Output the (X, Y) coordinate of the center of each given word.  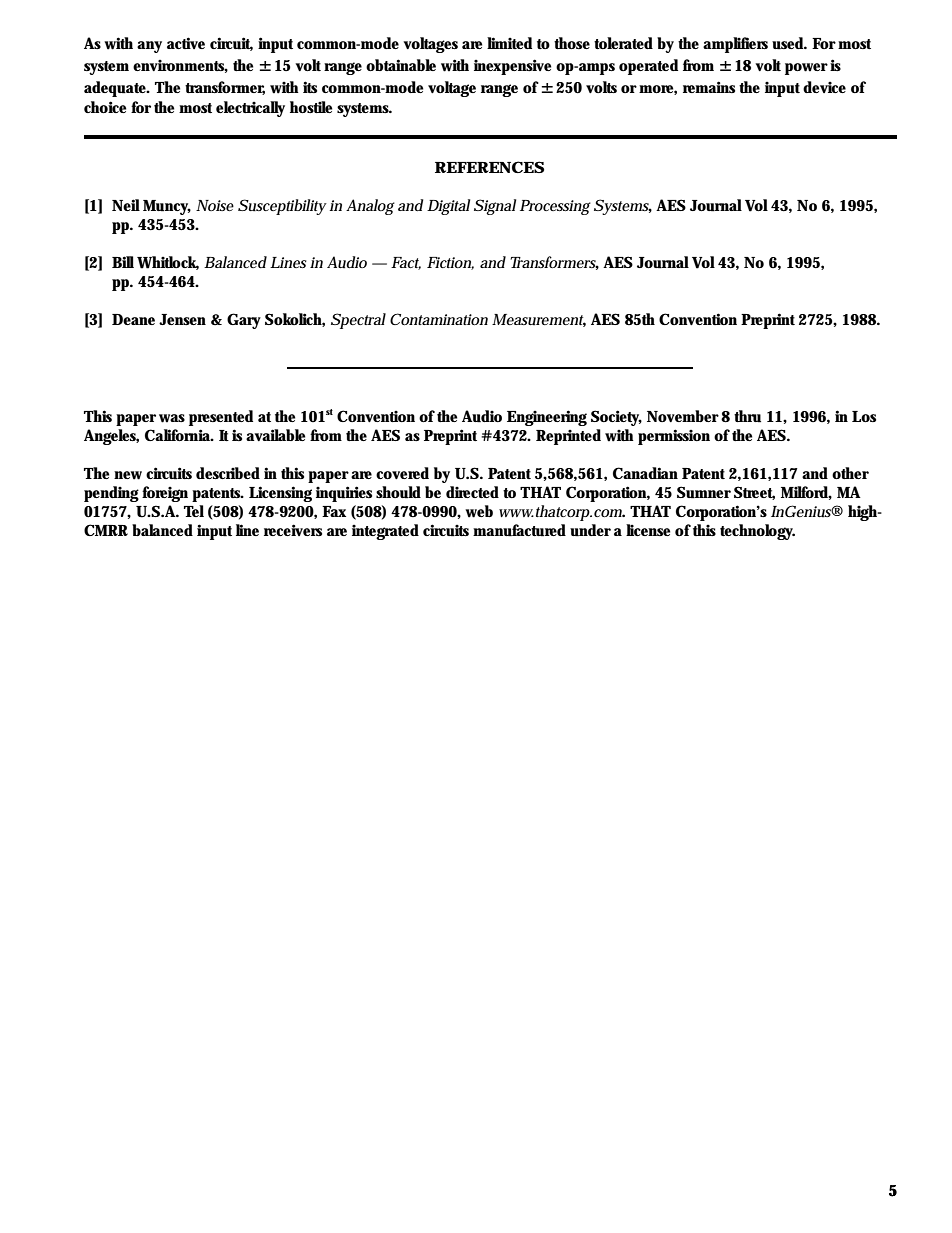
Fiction (450, 263)
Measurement (539, 320)
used (789, 43)
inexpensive (512, 67)
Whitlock (168, 263)
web (479, 511)
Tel (194, 511)
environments (180, 66)
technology (757, 532)
